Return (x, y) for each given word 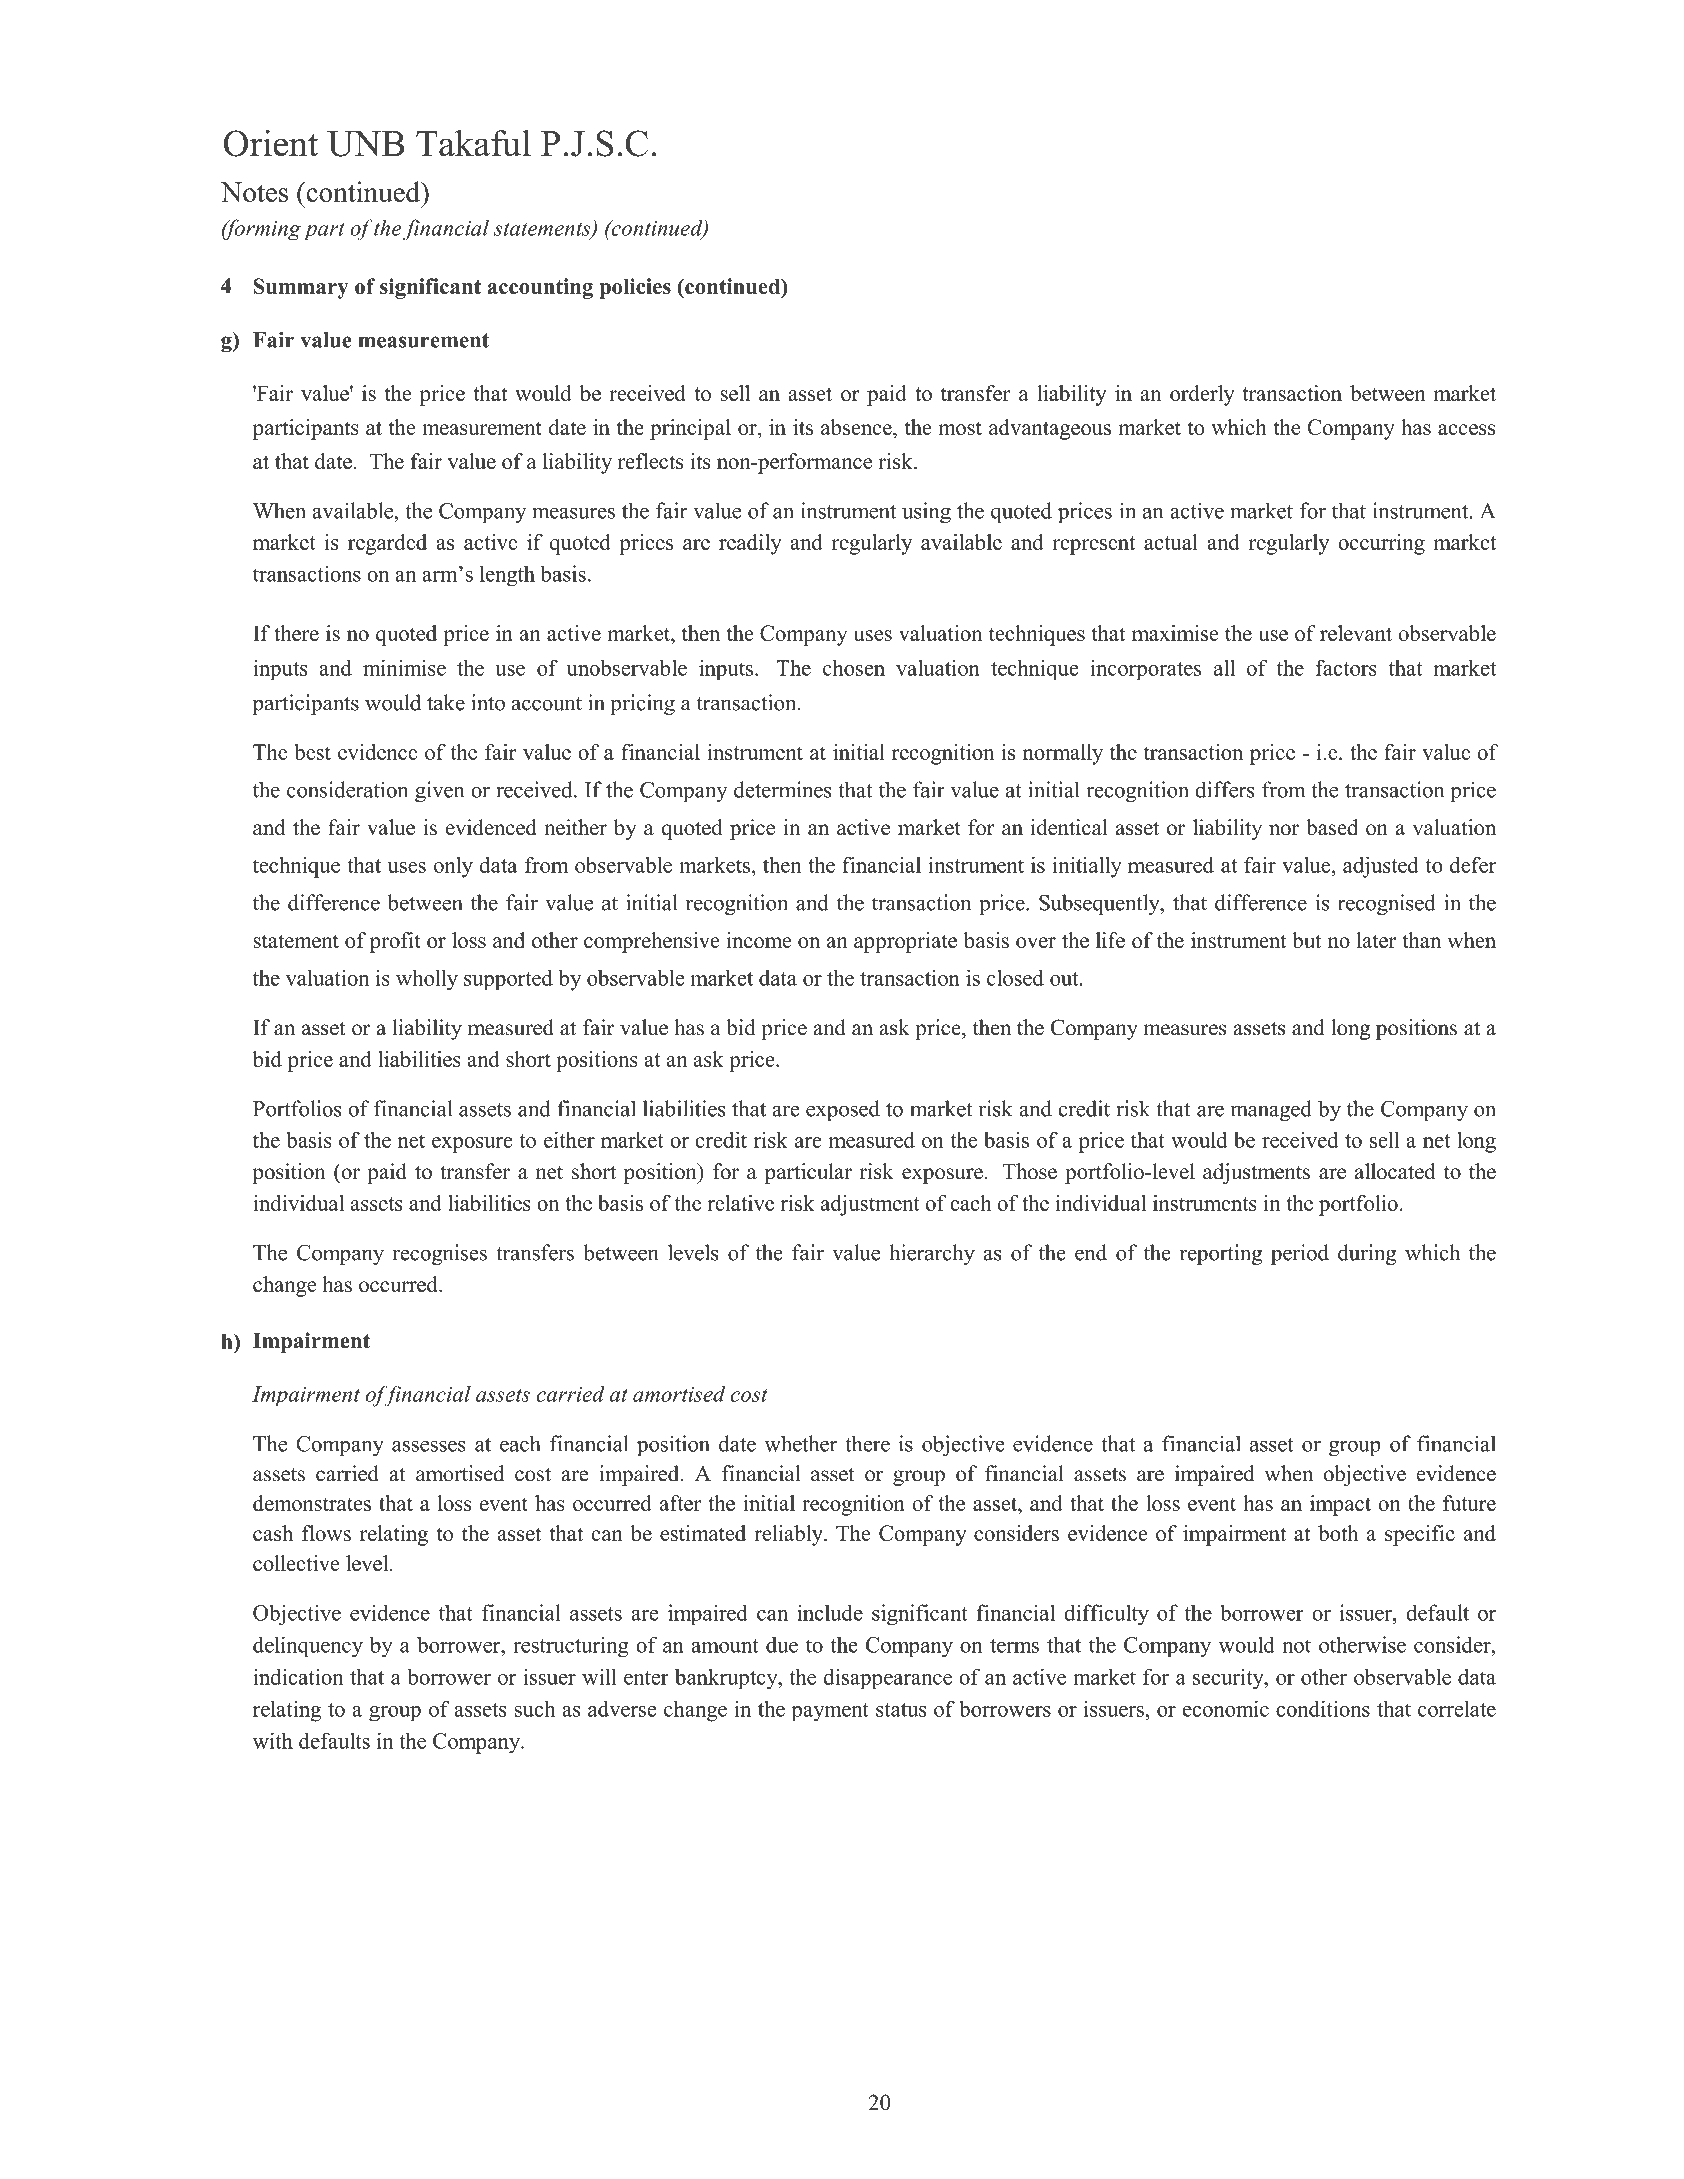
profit (395, 942)
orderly (1202, 395)
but (1306, 940)
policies (635, 288)
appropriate (905, 942)
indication (298, 1676)
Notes (254, 192)
